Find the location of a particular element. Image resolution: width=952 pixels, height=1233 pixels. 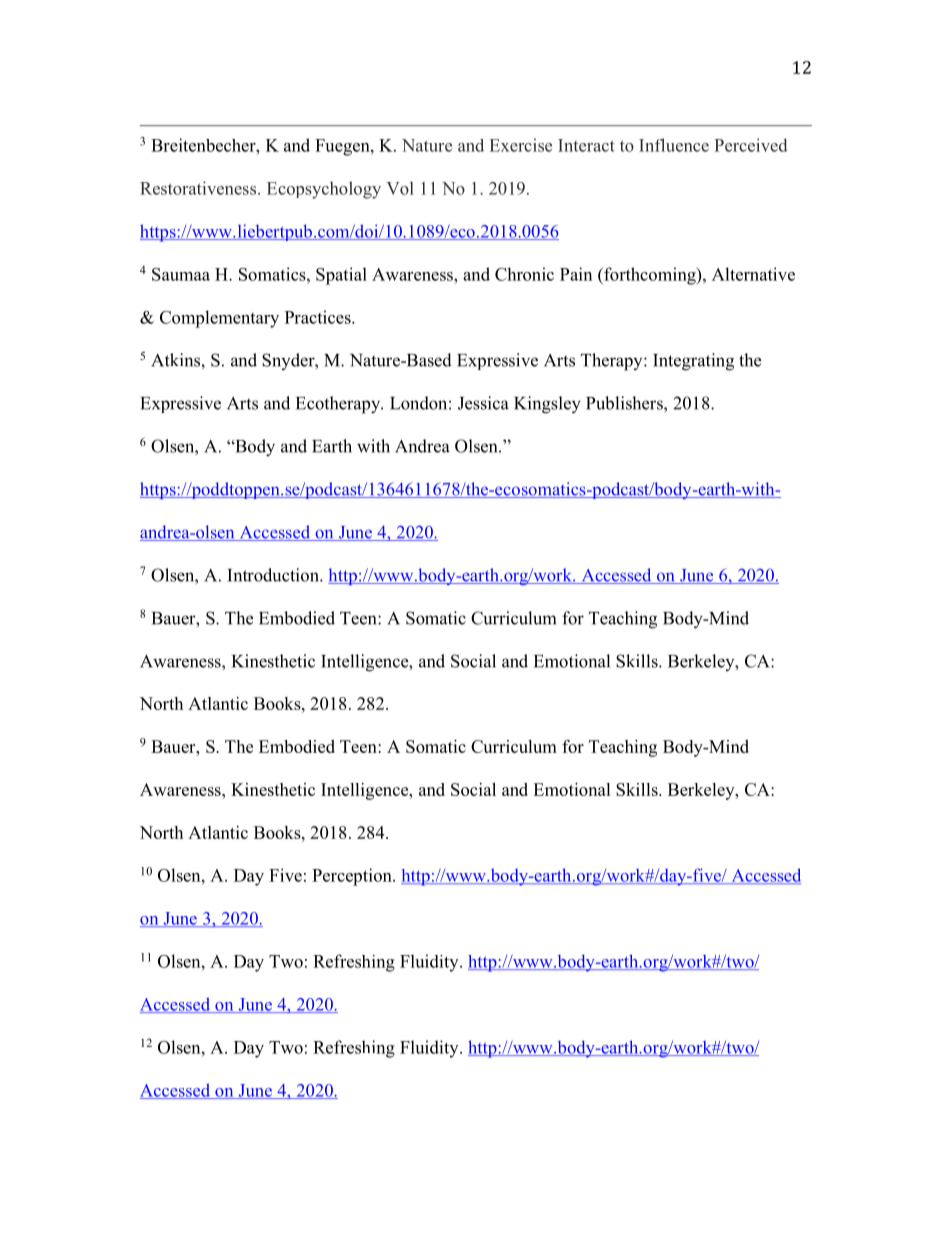

Influence is located at coordinates (674, 145).
